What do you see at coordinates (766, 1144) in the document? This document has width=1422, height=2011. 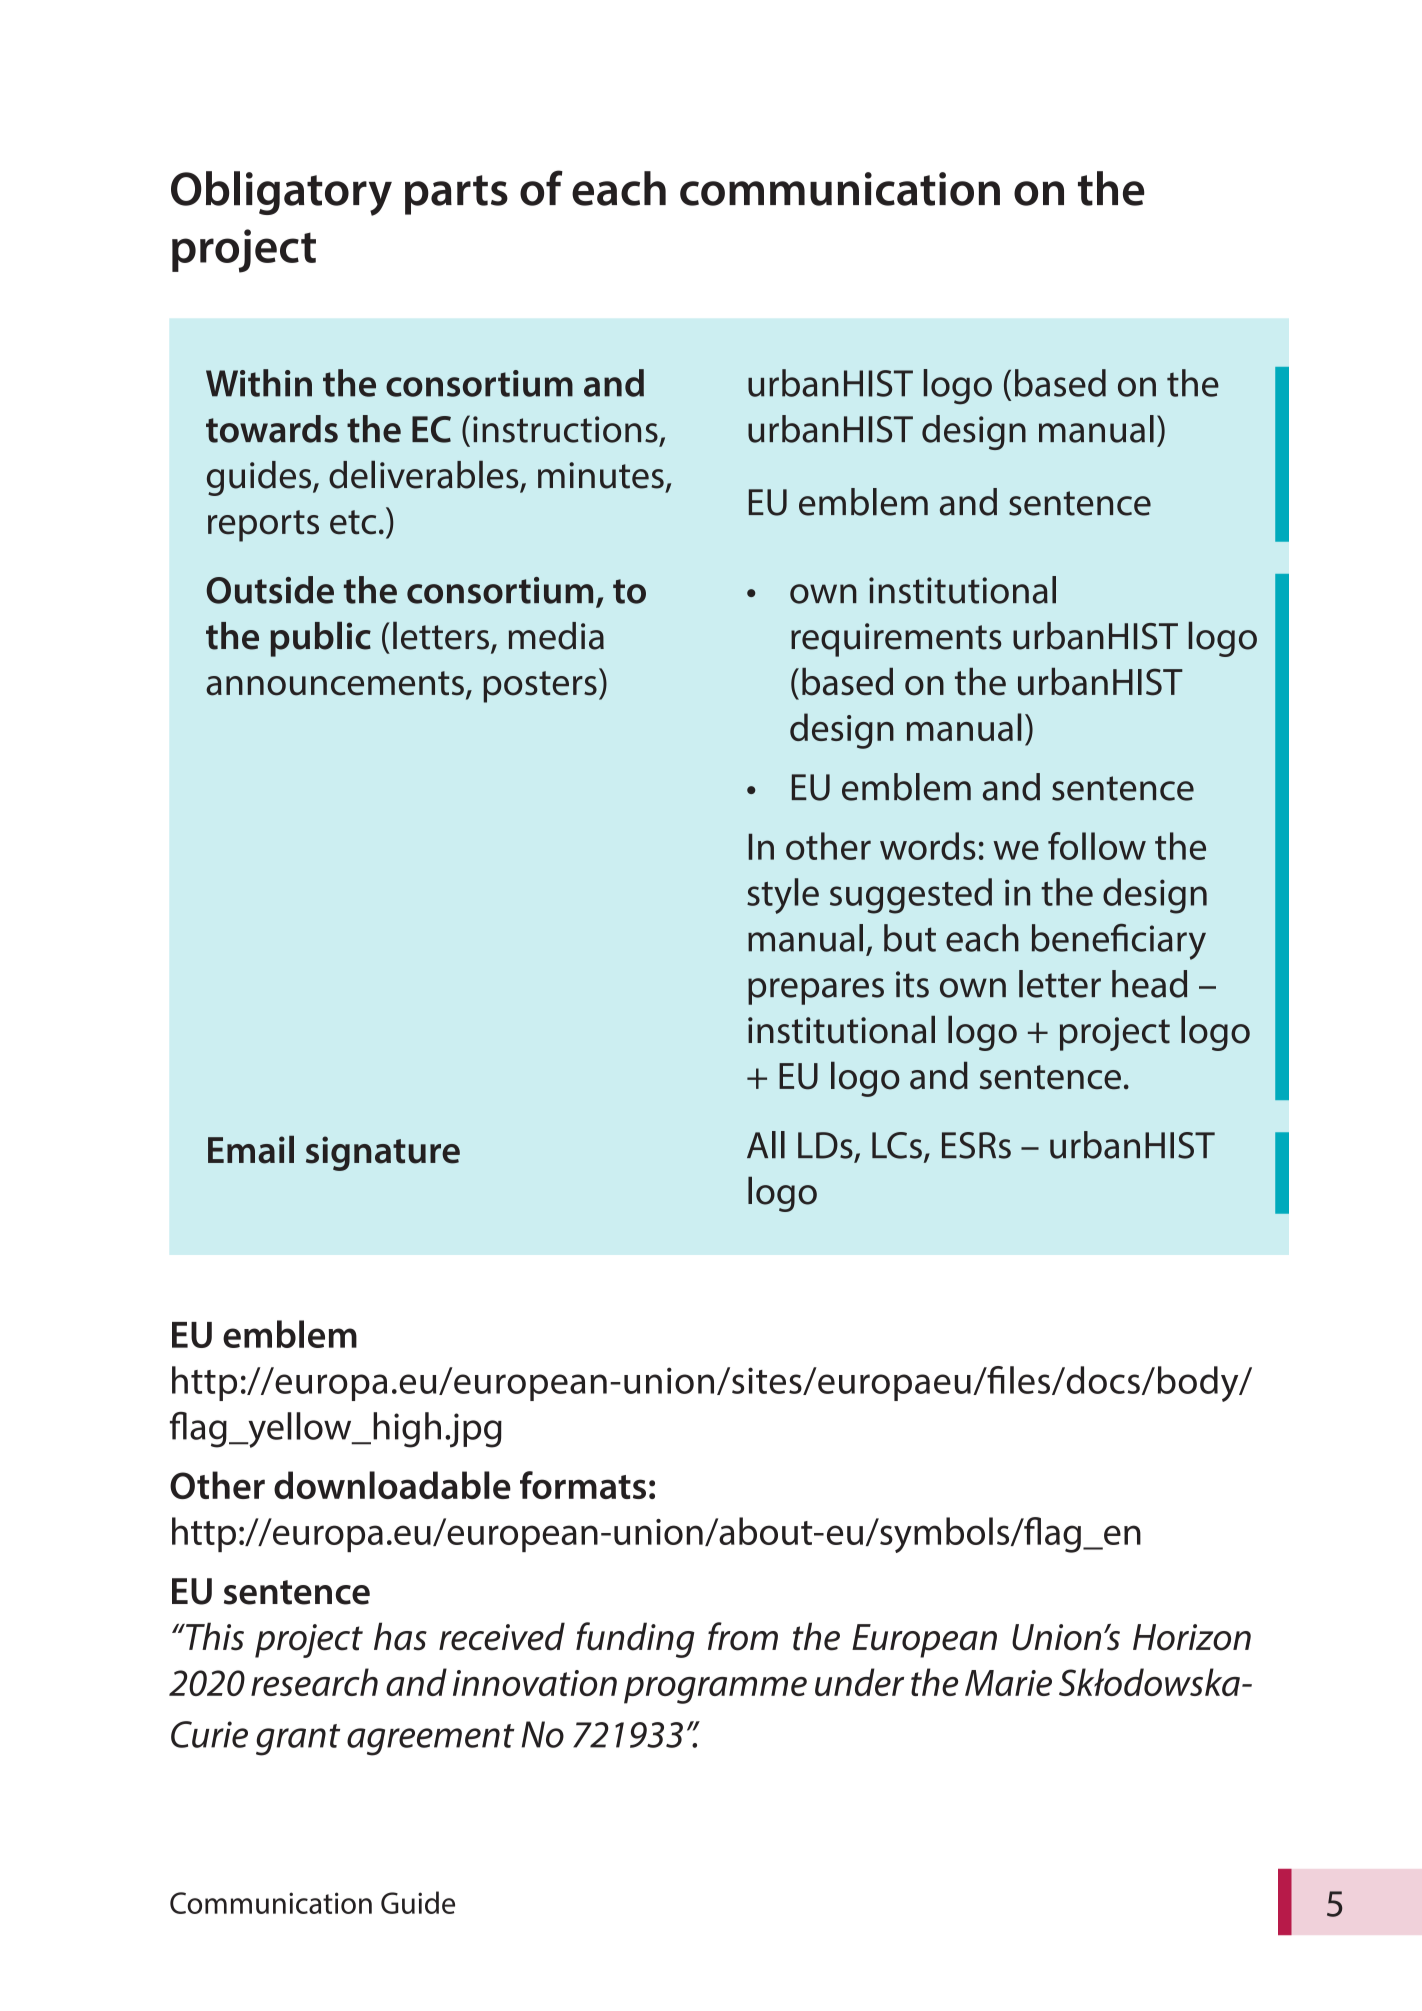 I see `All` at bounding box center [766, 1144].
